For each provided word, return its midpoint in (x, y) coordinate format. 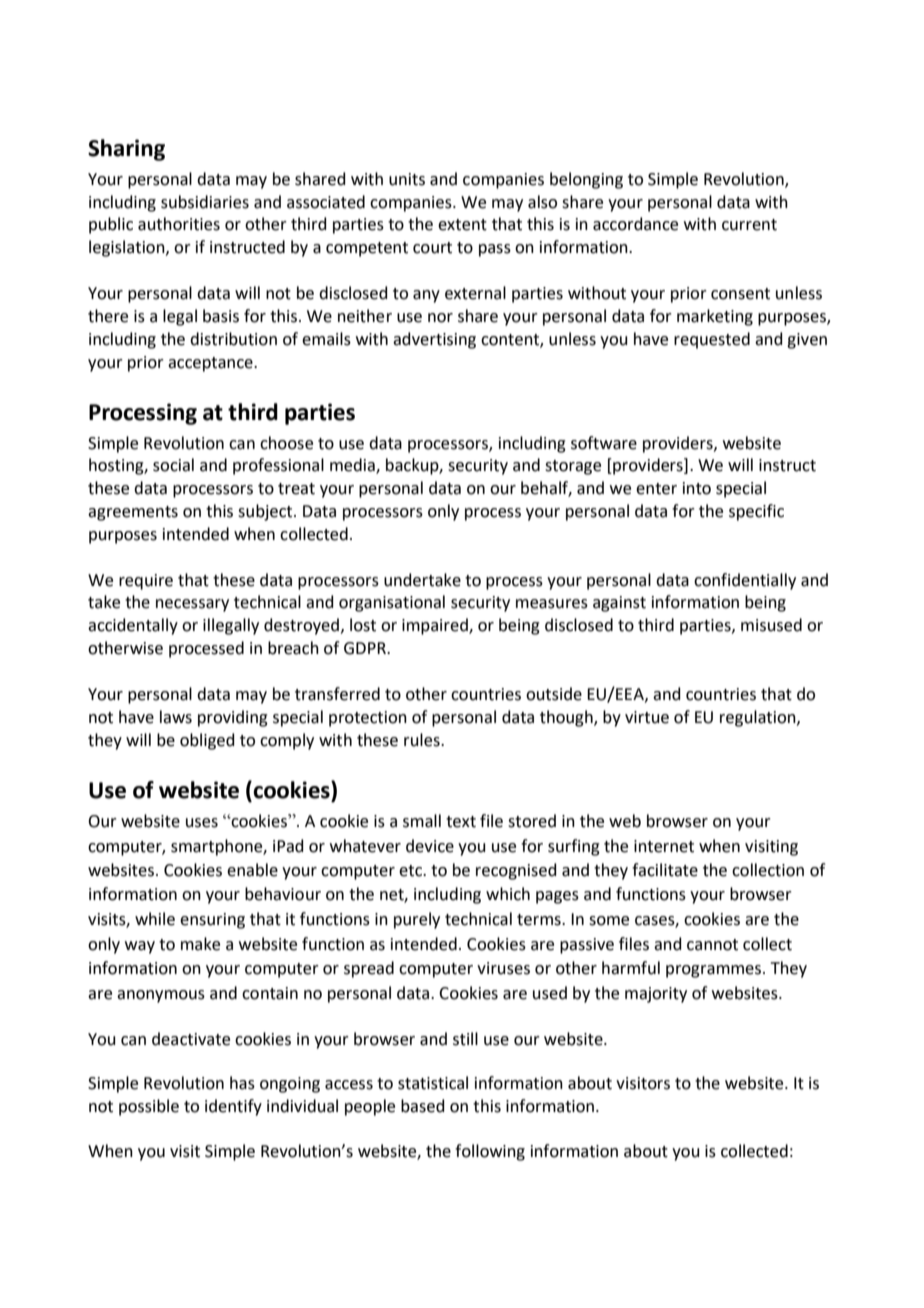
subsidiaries (205, 202)
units (407, 179)
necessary (192, 605)
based (423, 1106)
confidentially (745, 581)
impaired (436, 626)
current (749, 225)
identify (233, 1107)
